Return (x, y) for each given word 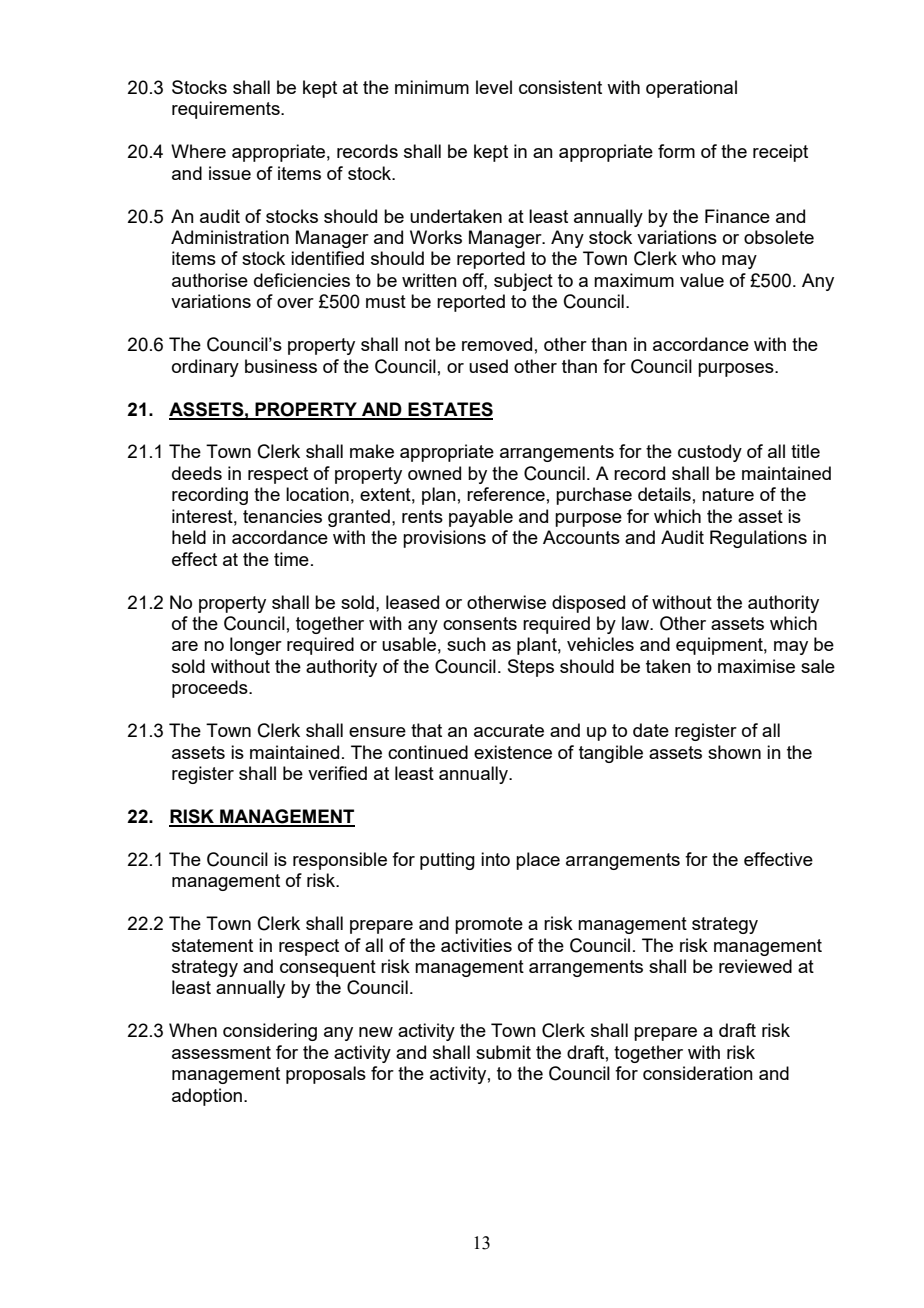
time (291, 559)
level (494, 87)
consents (480, 623)
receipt (780, 153)
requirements (227, 110)
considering (270, 1032)
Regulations (758, 539)
